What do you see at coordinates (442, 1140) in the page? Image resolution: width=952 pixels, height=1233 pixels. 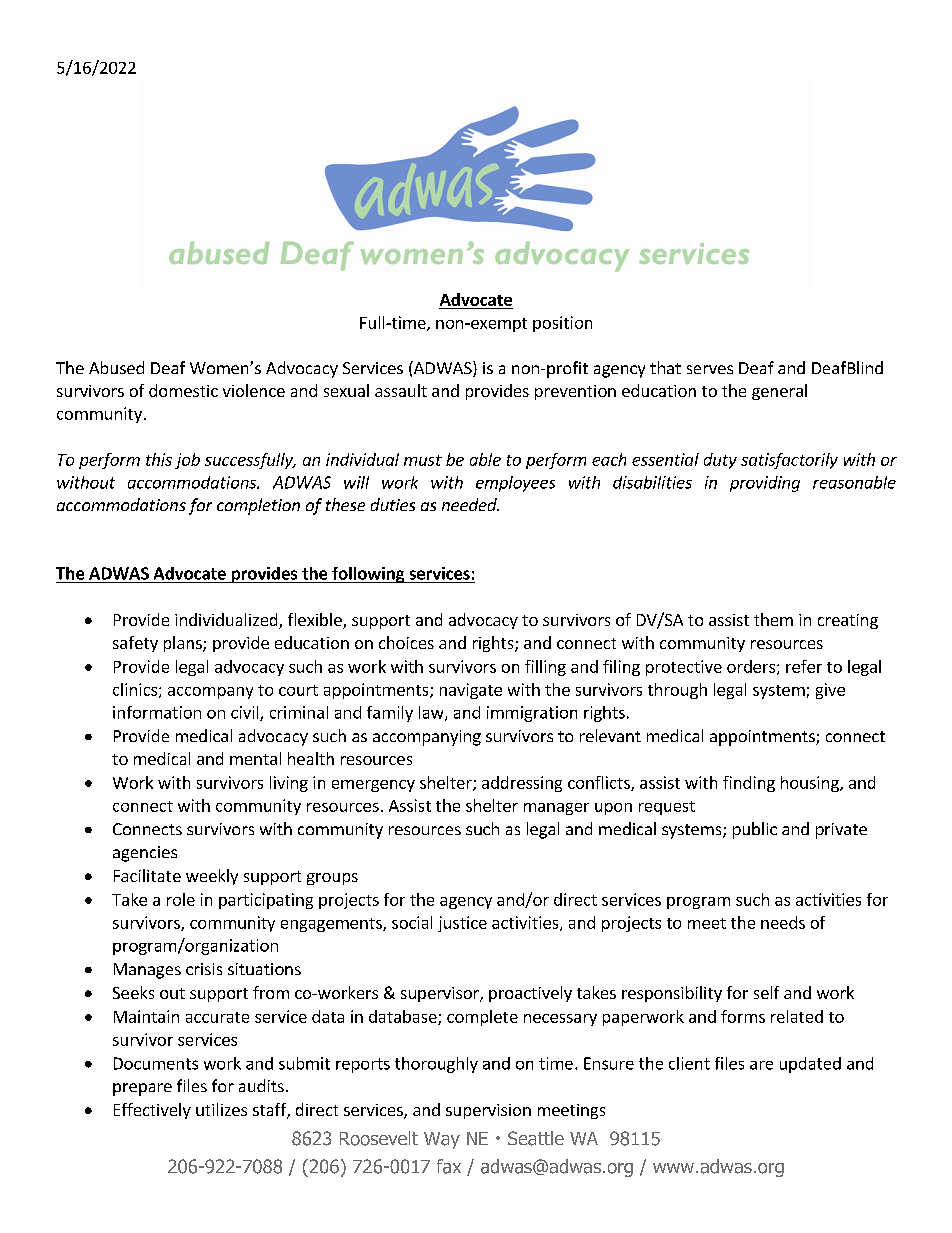 I see `Way` at bounding box center [442, 1140].
